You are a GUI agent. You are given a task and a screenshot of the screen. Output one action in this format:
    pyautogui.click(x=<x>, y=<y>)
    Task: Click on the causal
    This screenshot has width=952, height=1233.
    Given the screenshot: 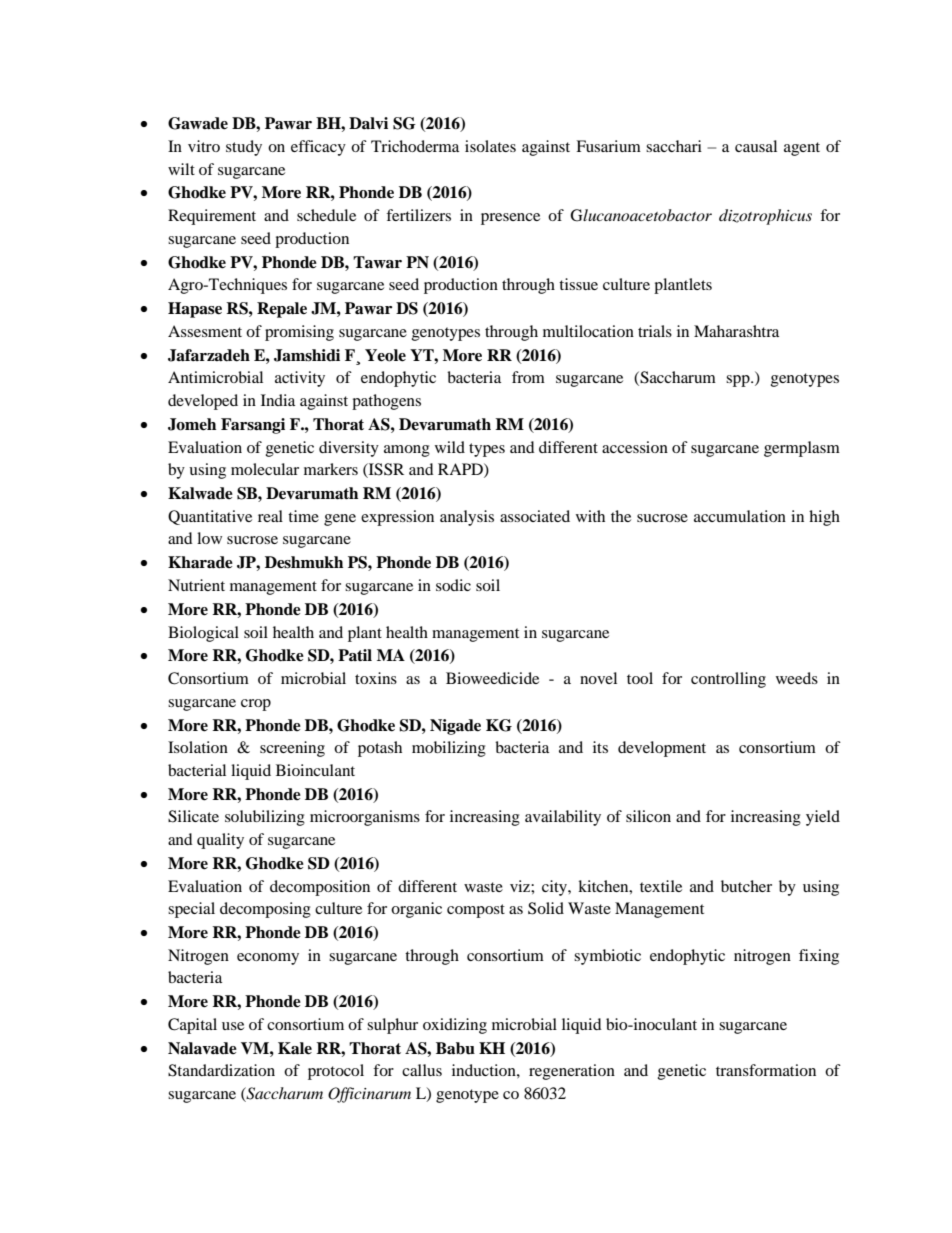 What is the action you would take?
    pyautogui.click(x=756, y=146)
